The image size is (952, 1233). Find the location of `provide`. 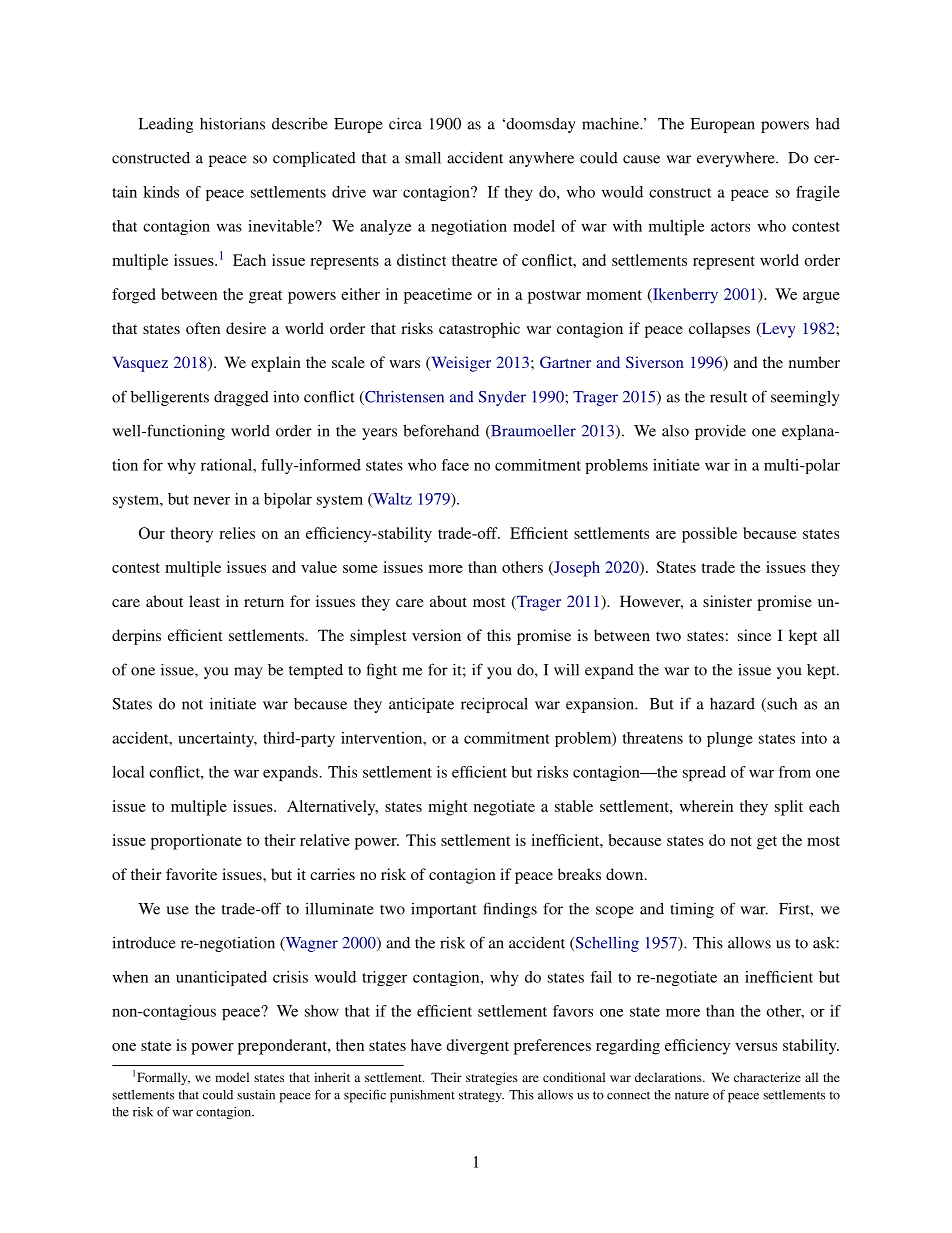

provide is located at coordinates (720, 432).
